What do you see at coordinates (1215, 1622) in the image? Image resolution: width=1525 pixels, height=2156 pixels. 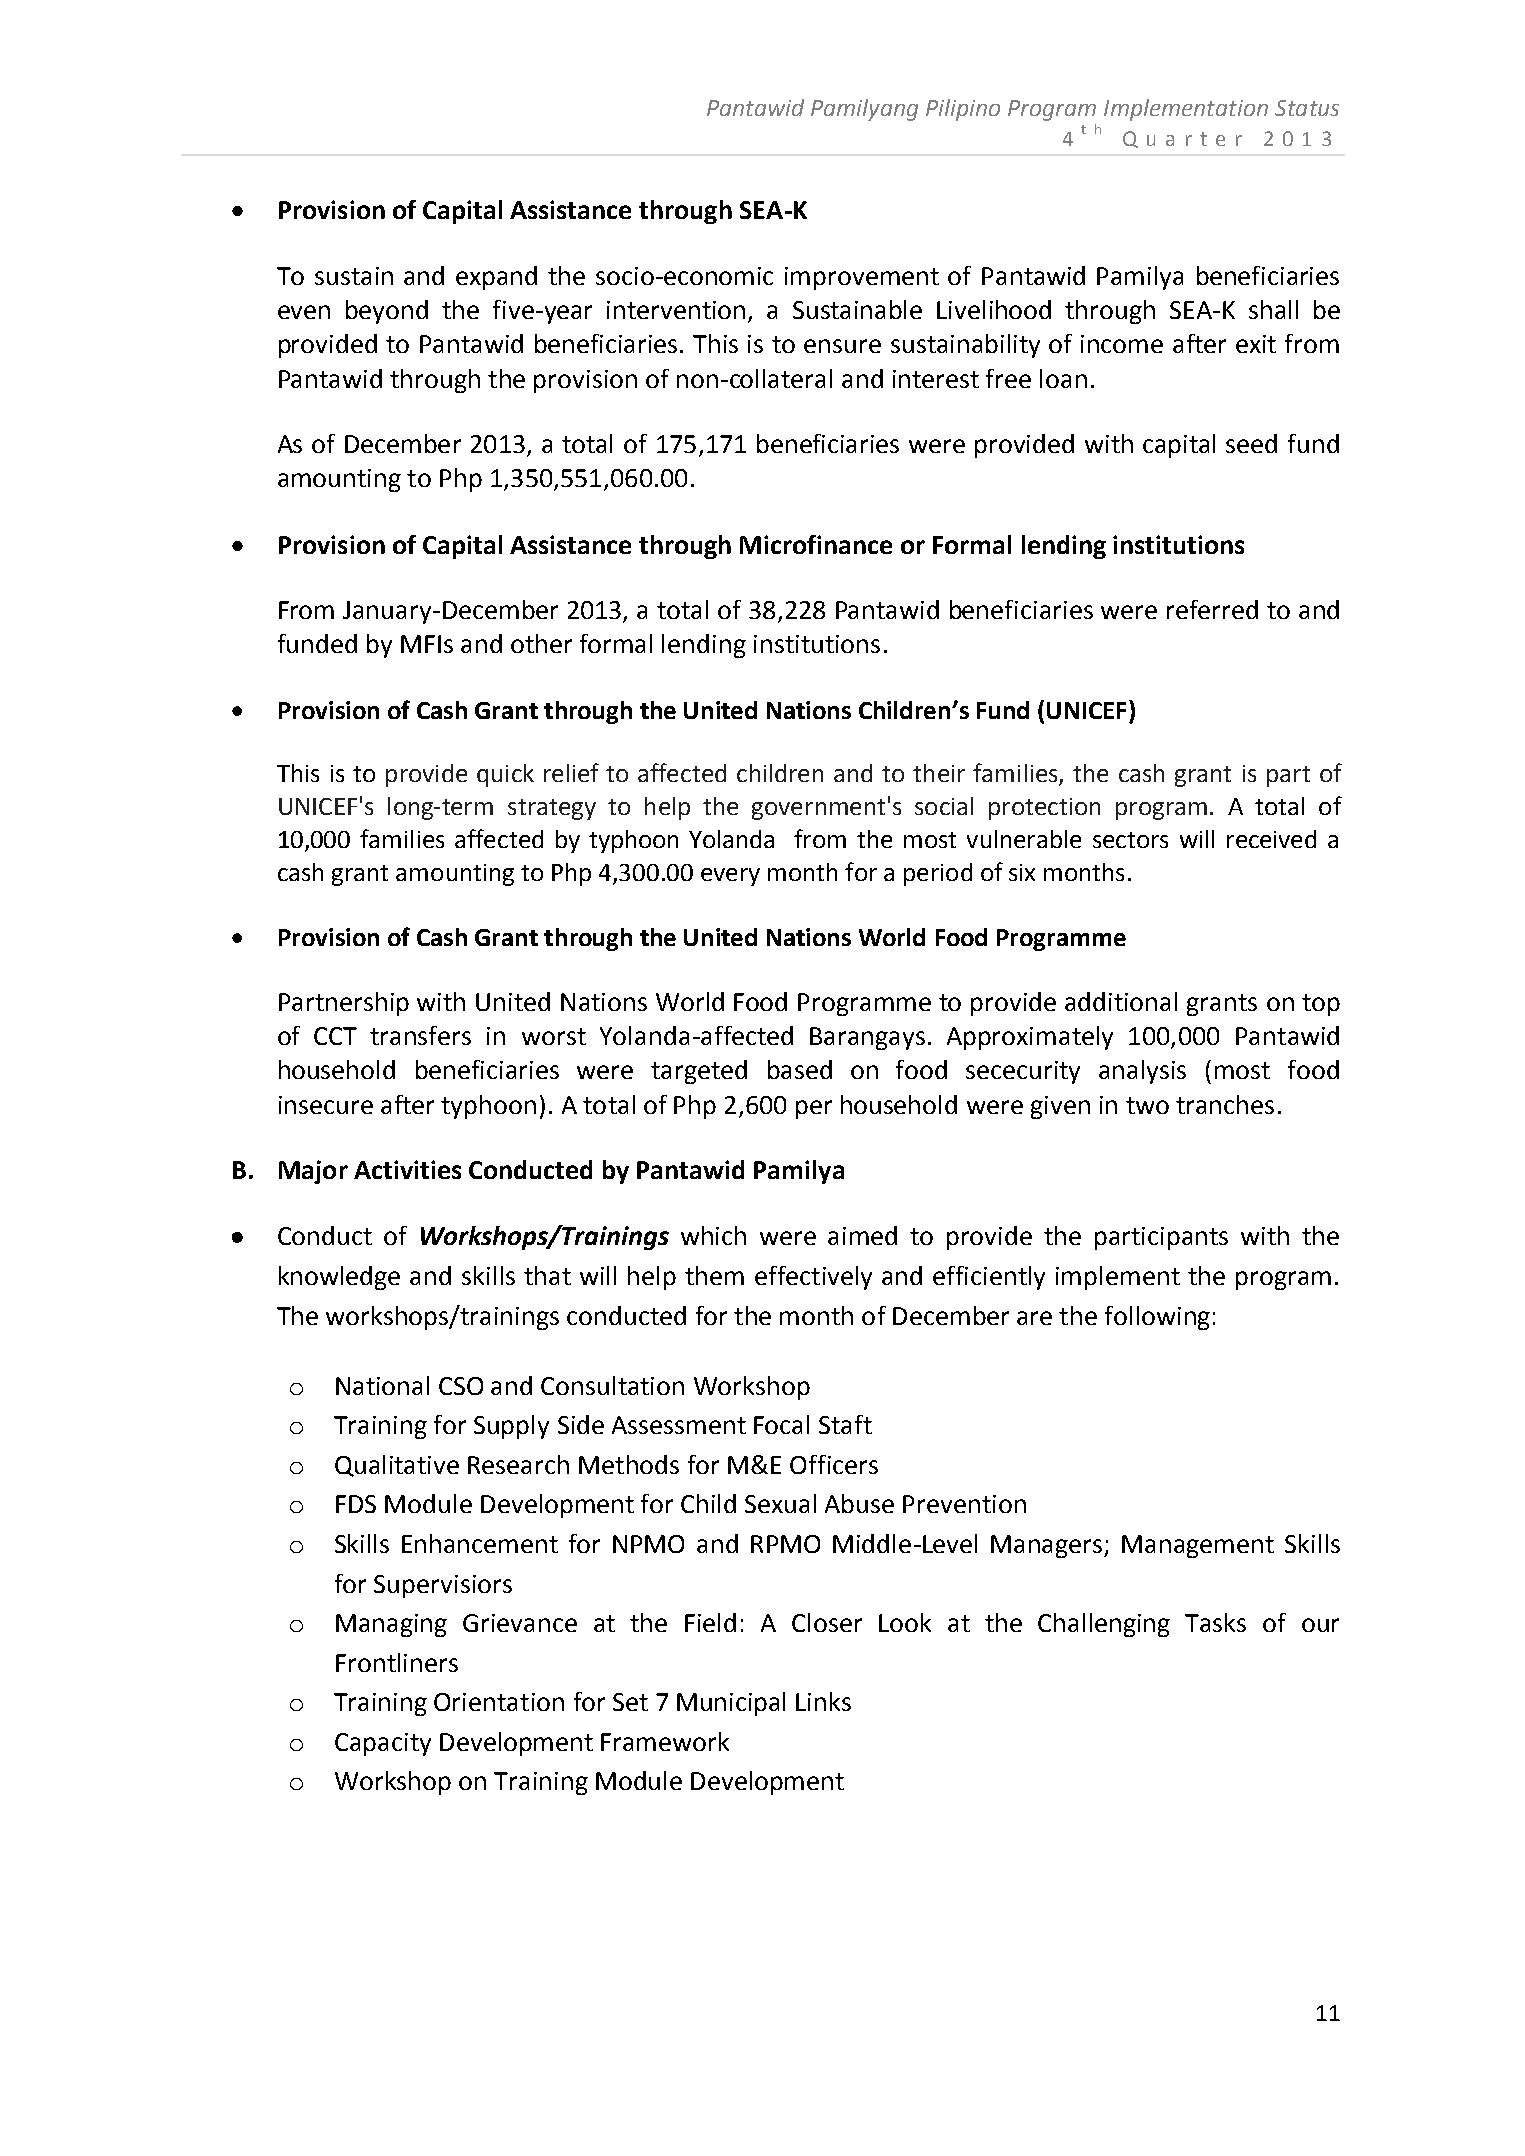 I see `Tasks` at bounding box center [1215, 1622].
